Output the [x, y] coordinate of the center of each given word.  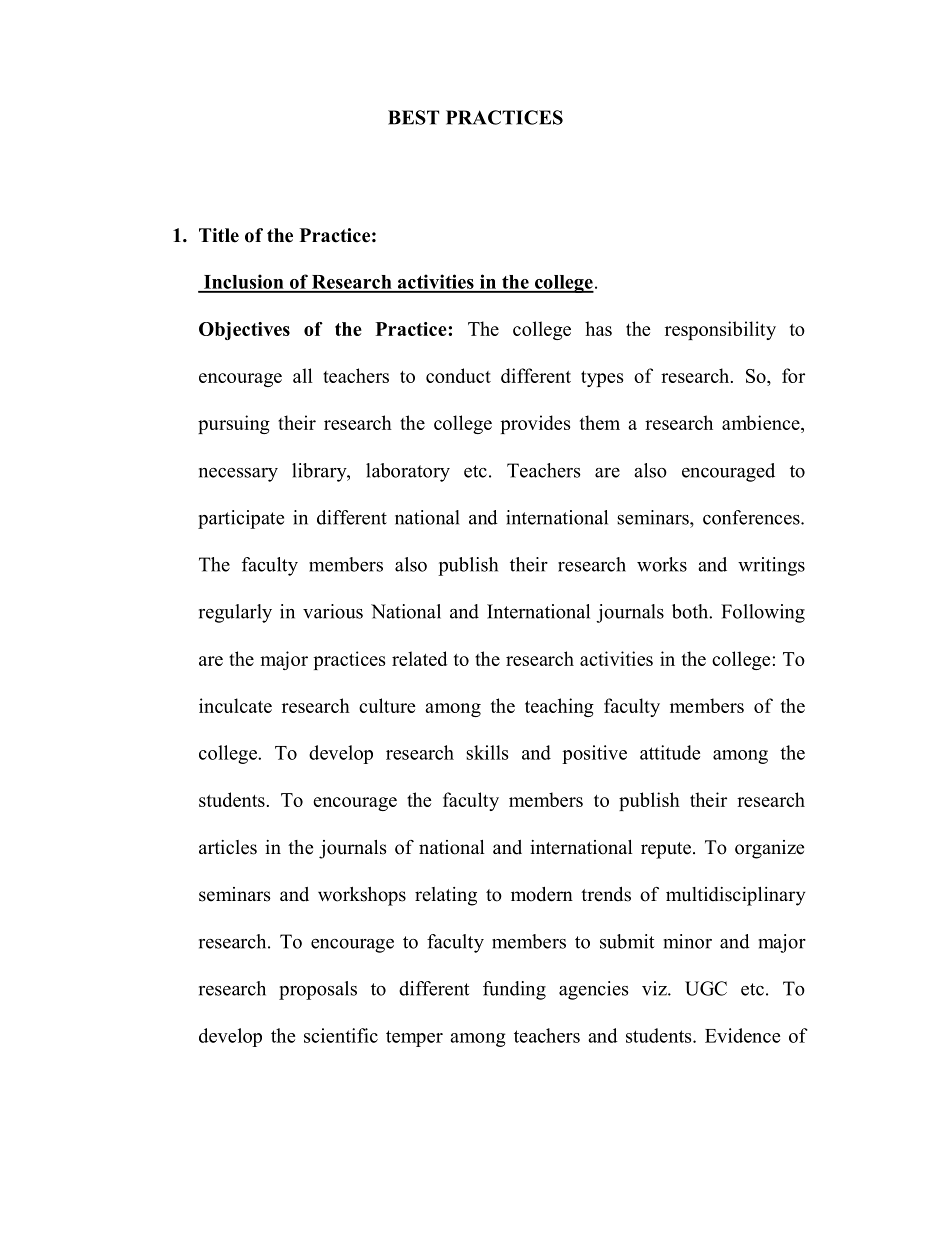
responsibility [720, 330]
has [598, 328]
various [333, 611]
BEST [413, 117]
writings [771, 566]
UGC [706, 988]
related [420, 658]
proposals [318, 990]
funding [514, 990]
